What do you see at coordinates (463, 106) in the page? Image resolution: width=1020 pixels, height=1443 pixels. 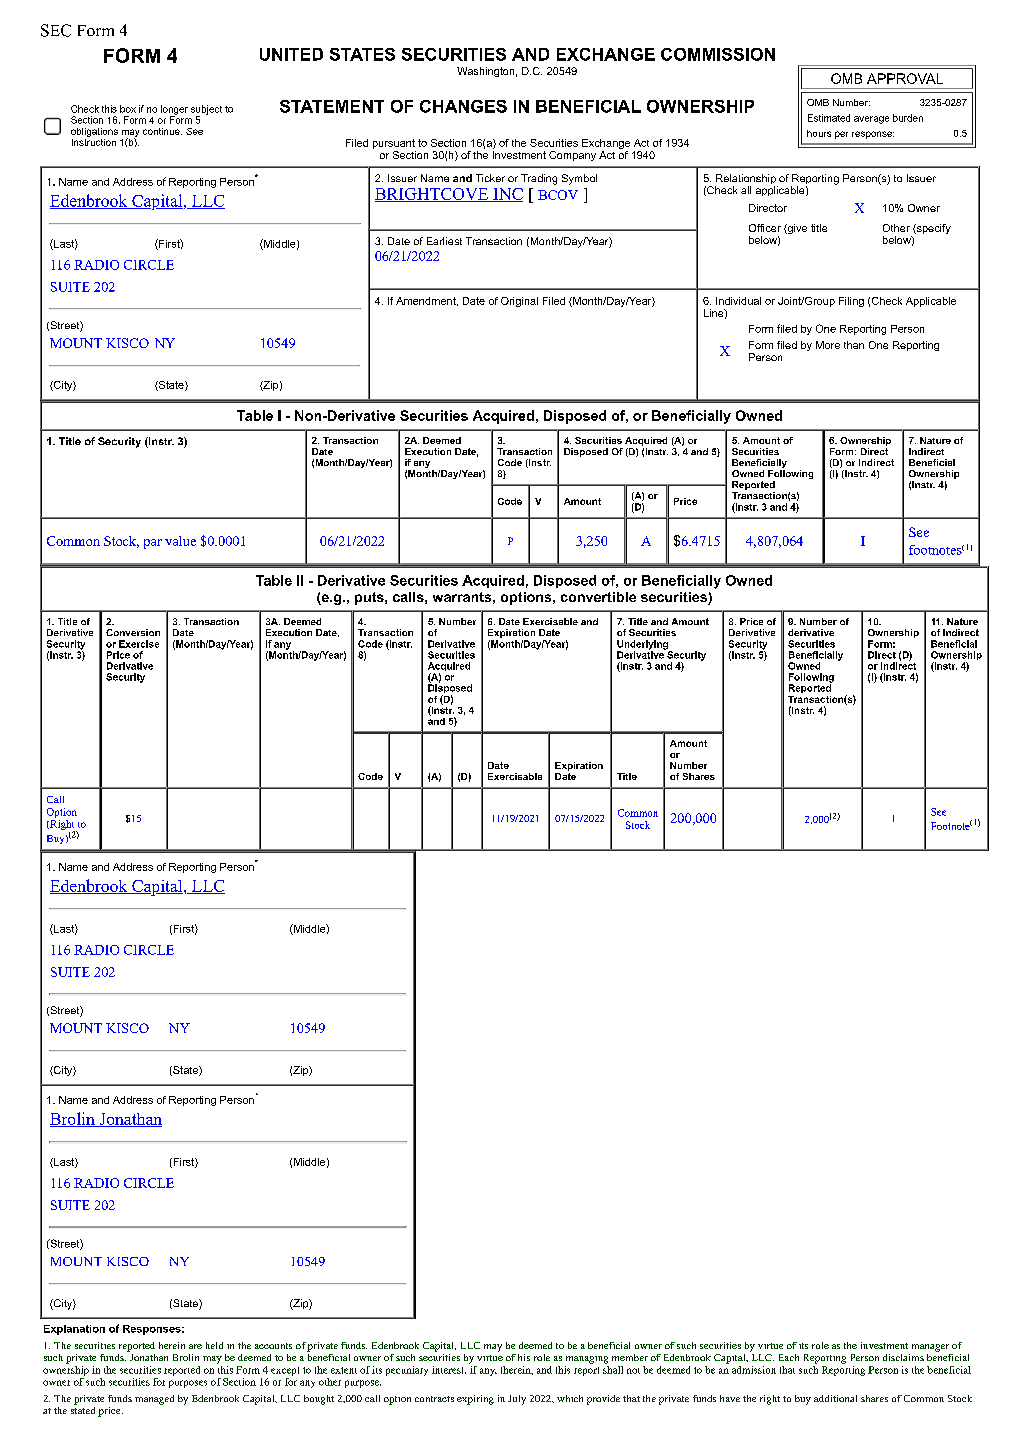 I see `CHANGES` at bounding box center [463, 106].
